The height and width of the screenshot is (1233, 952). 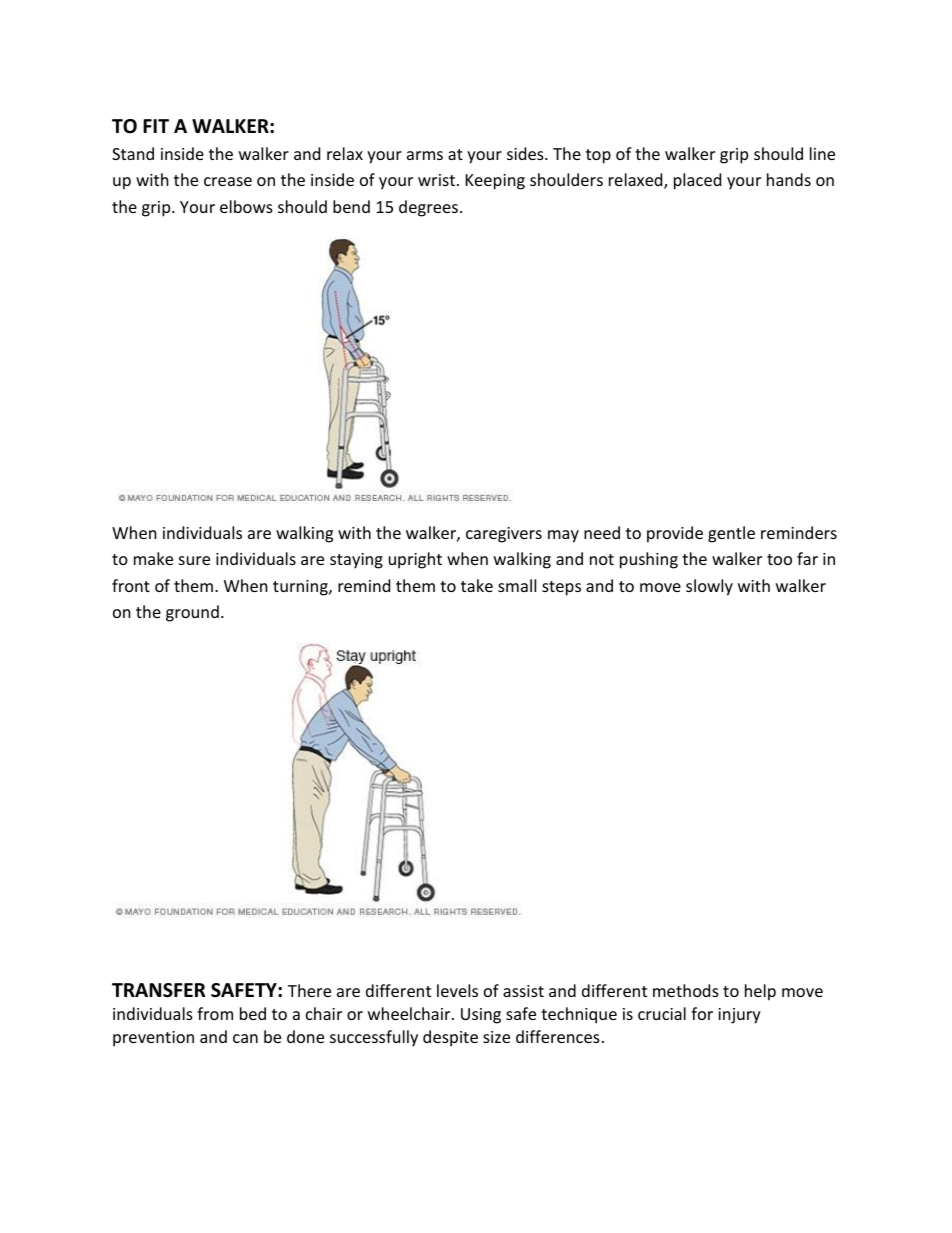 I want to click on injury, so click(x=739, y=1016).
